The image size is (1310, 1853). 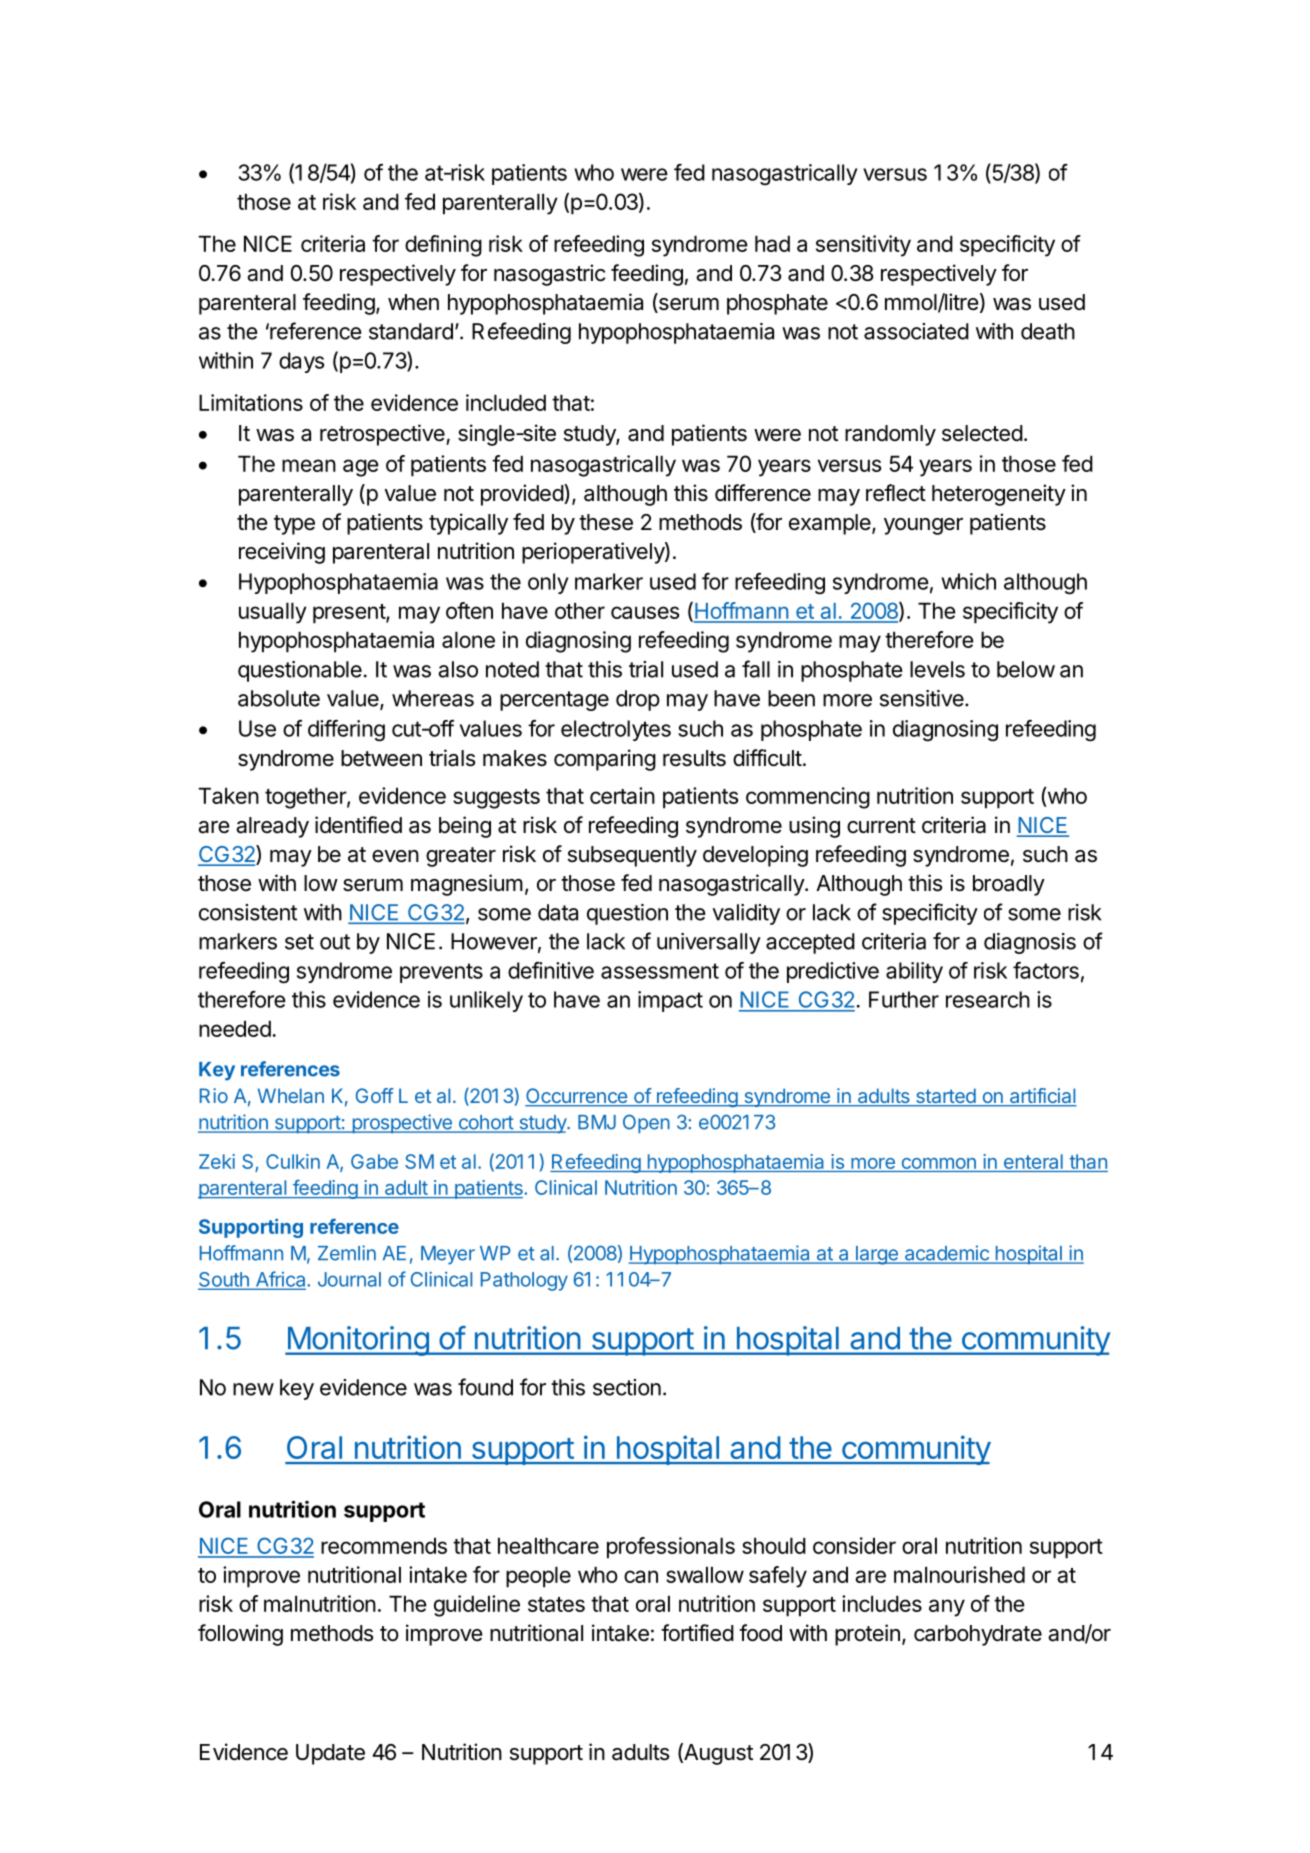 What do you see at coordinates (293, 1161) in the screenshot?
I see `Culkin` at bounding box center [293, 1161].
